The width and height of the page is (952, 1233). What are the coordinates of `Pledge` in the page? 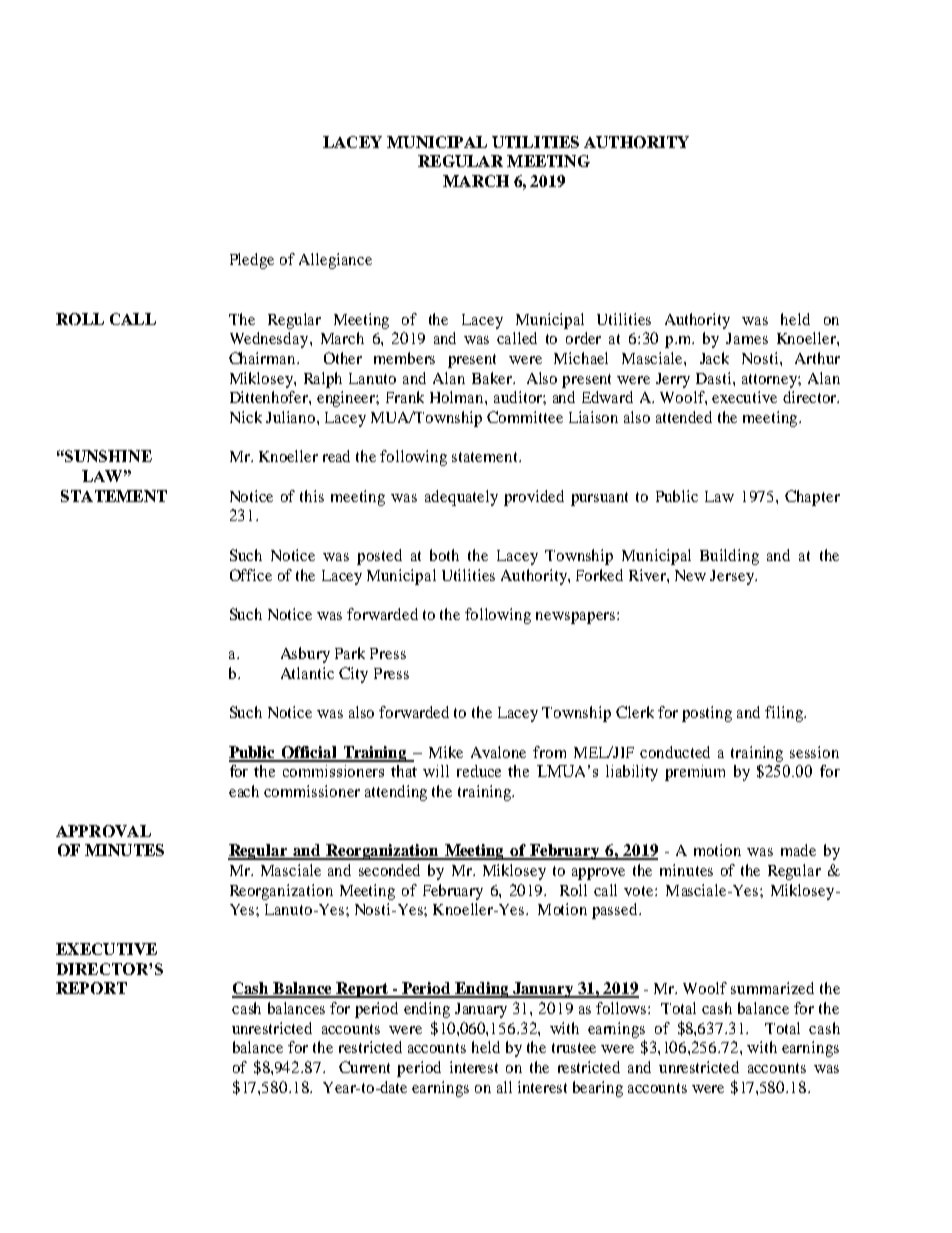 It's located at (252, 261).
